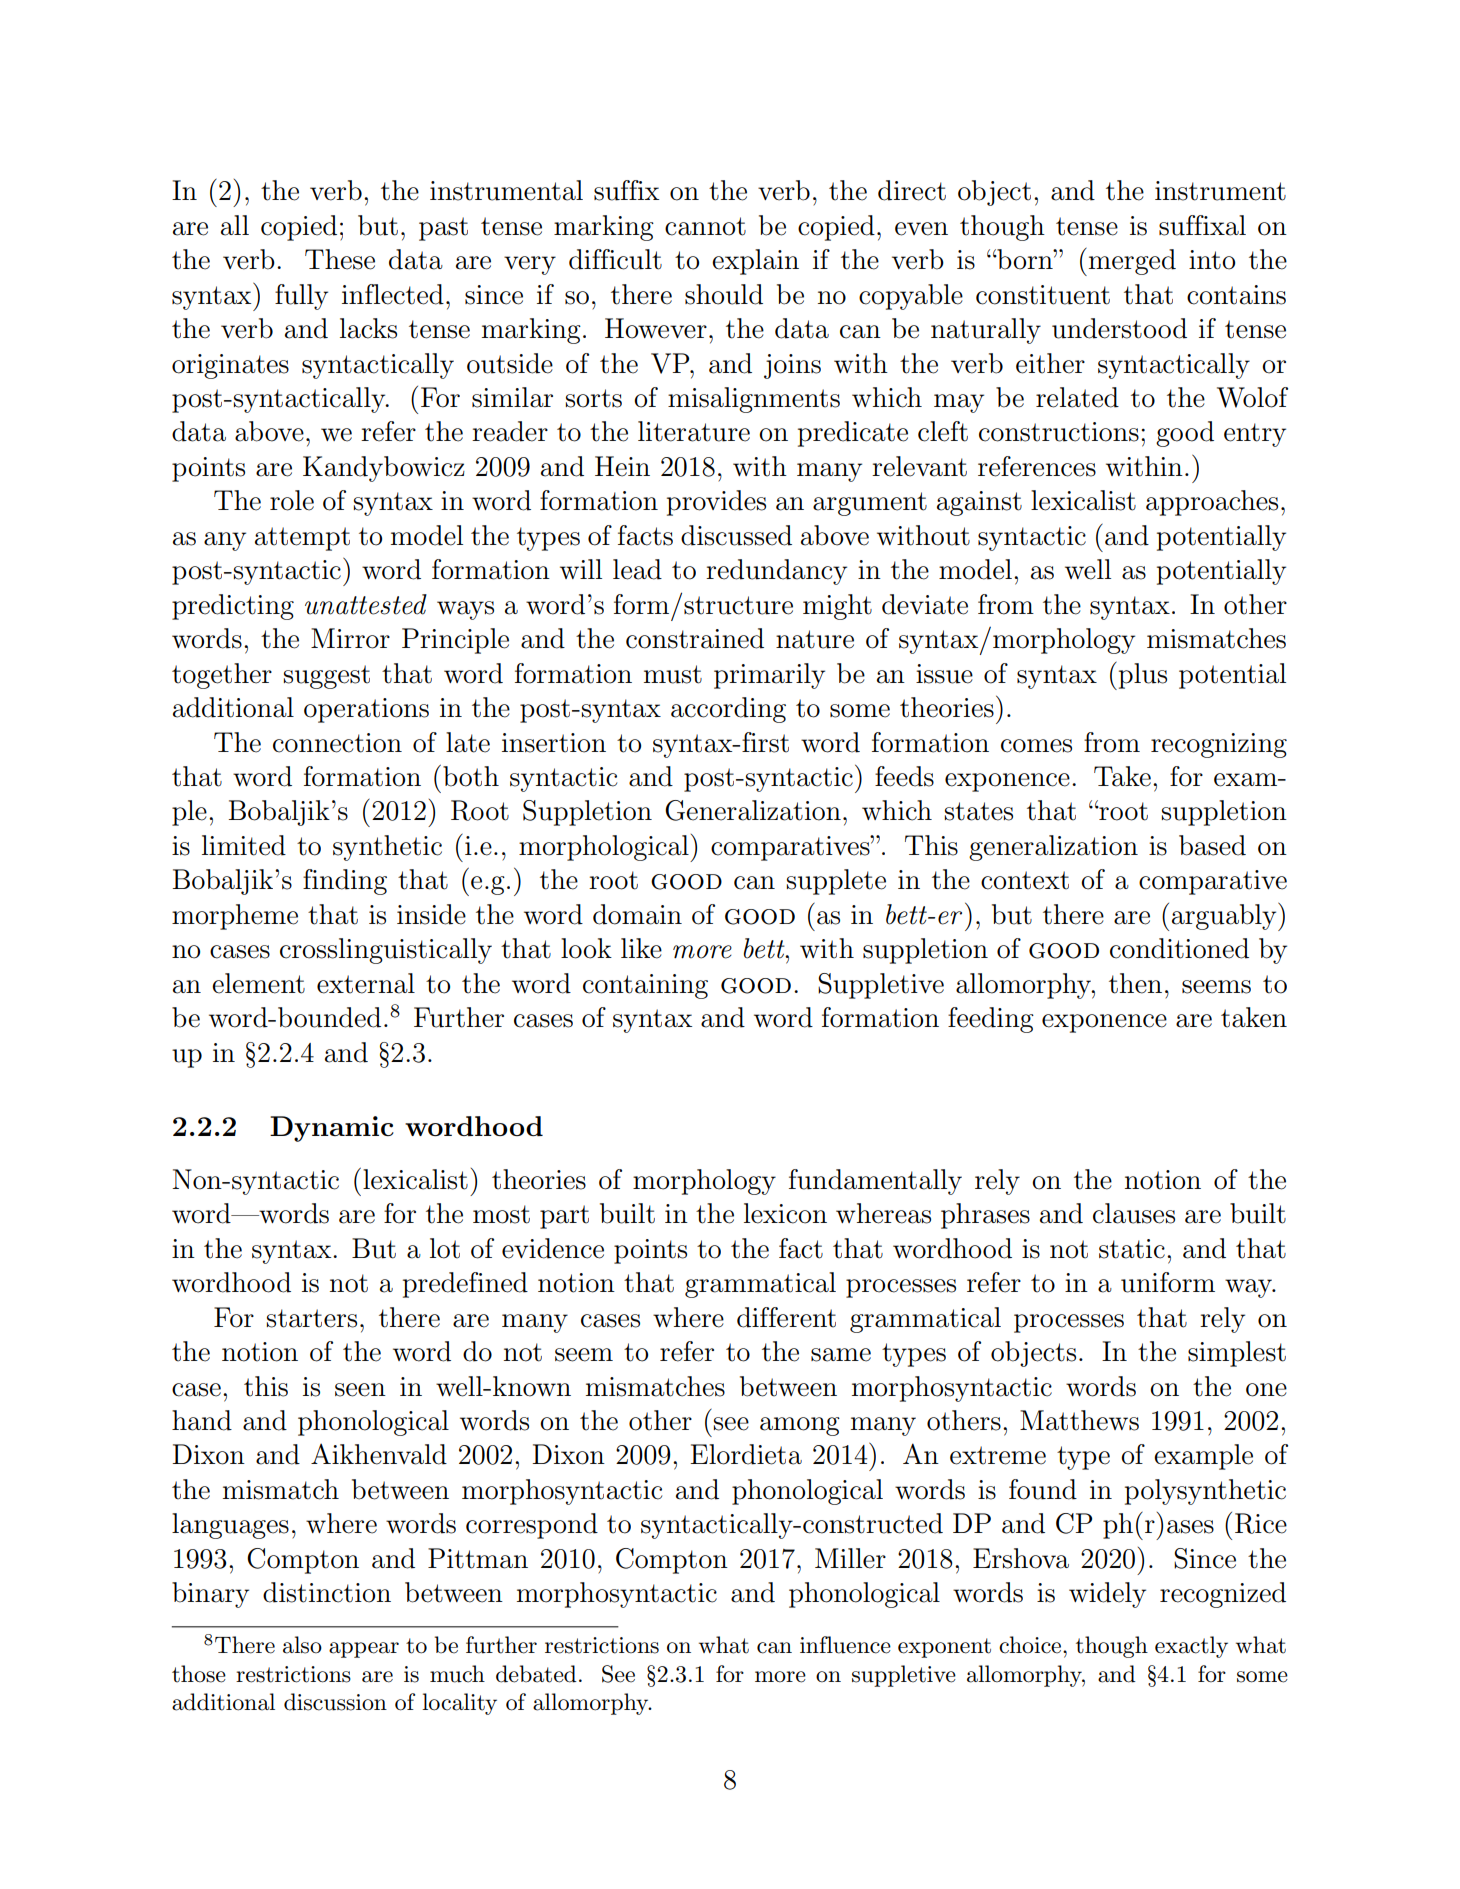 Image resolution: width=1460 pixels, height=1889 pixels. I want to click on plus, so click(1143, 676).
